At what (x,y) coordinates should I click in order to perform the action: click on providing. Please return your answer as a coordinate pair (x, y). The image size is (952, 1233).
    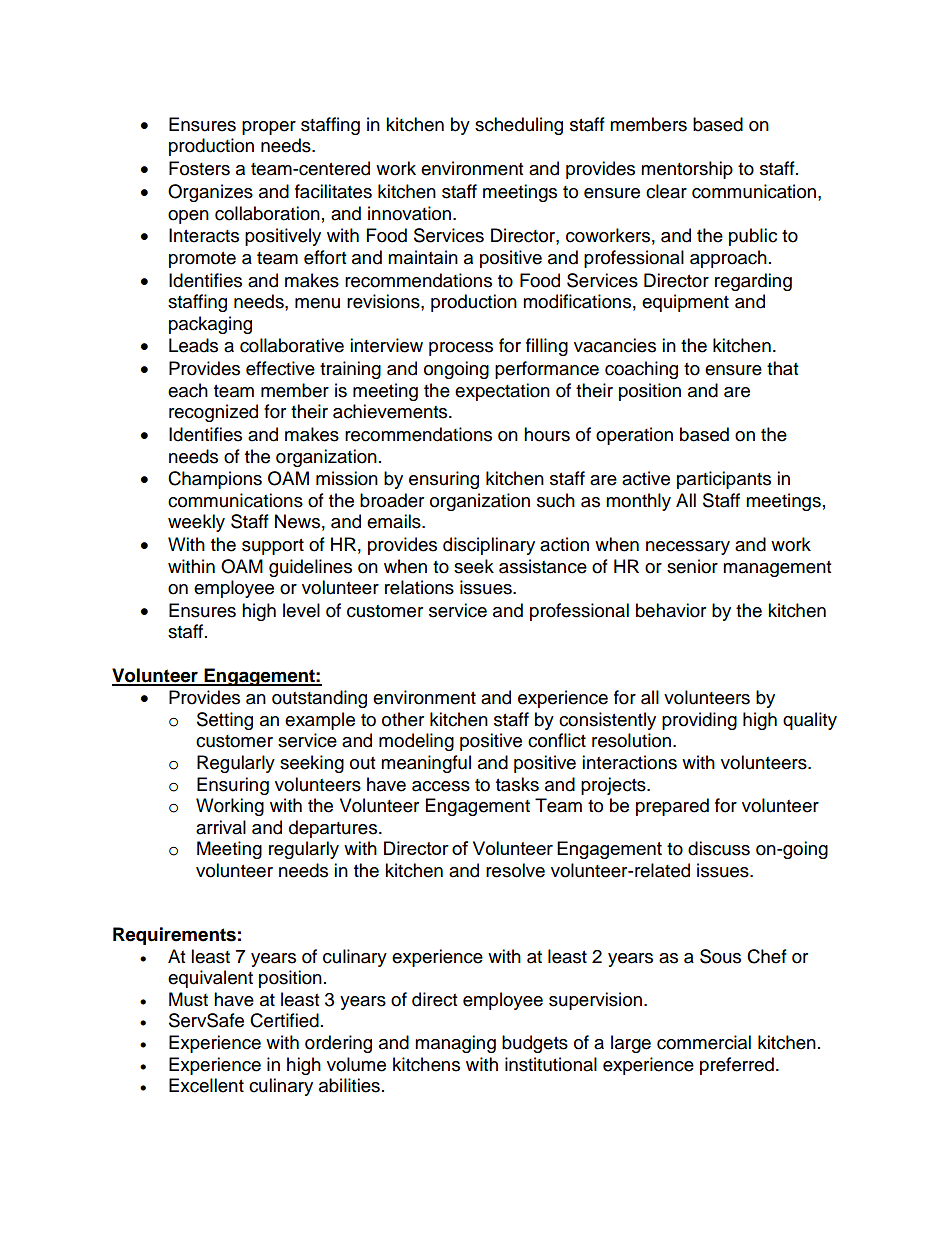
    Looking at the image, I should click on (699, 721).
